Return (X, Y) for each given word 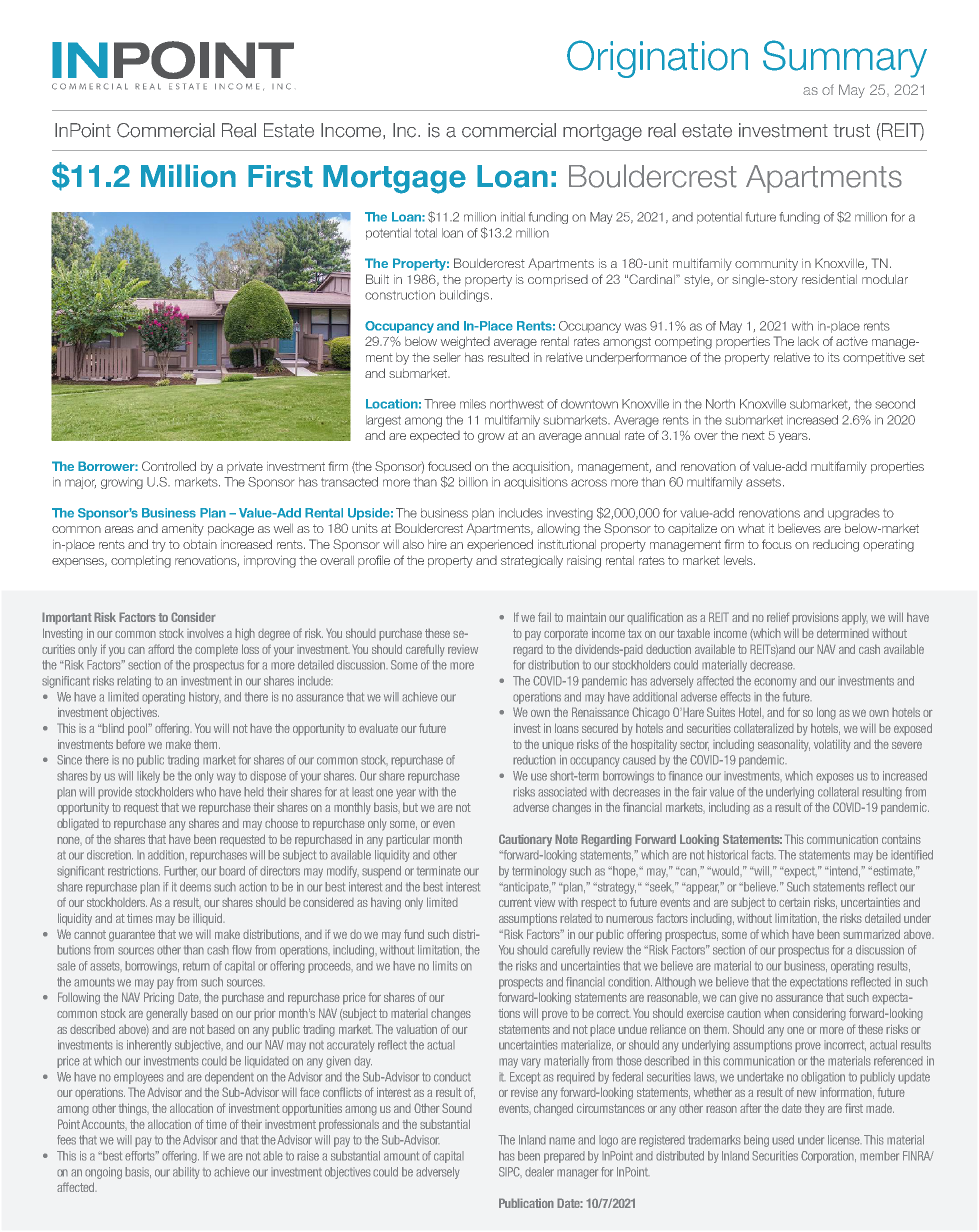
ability (186, 1173)
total (426, 233)
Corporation (828, 1157)
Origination (657, 59)
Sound (457, 1108)
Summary (845, 59)
